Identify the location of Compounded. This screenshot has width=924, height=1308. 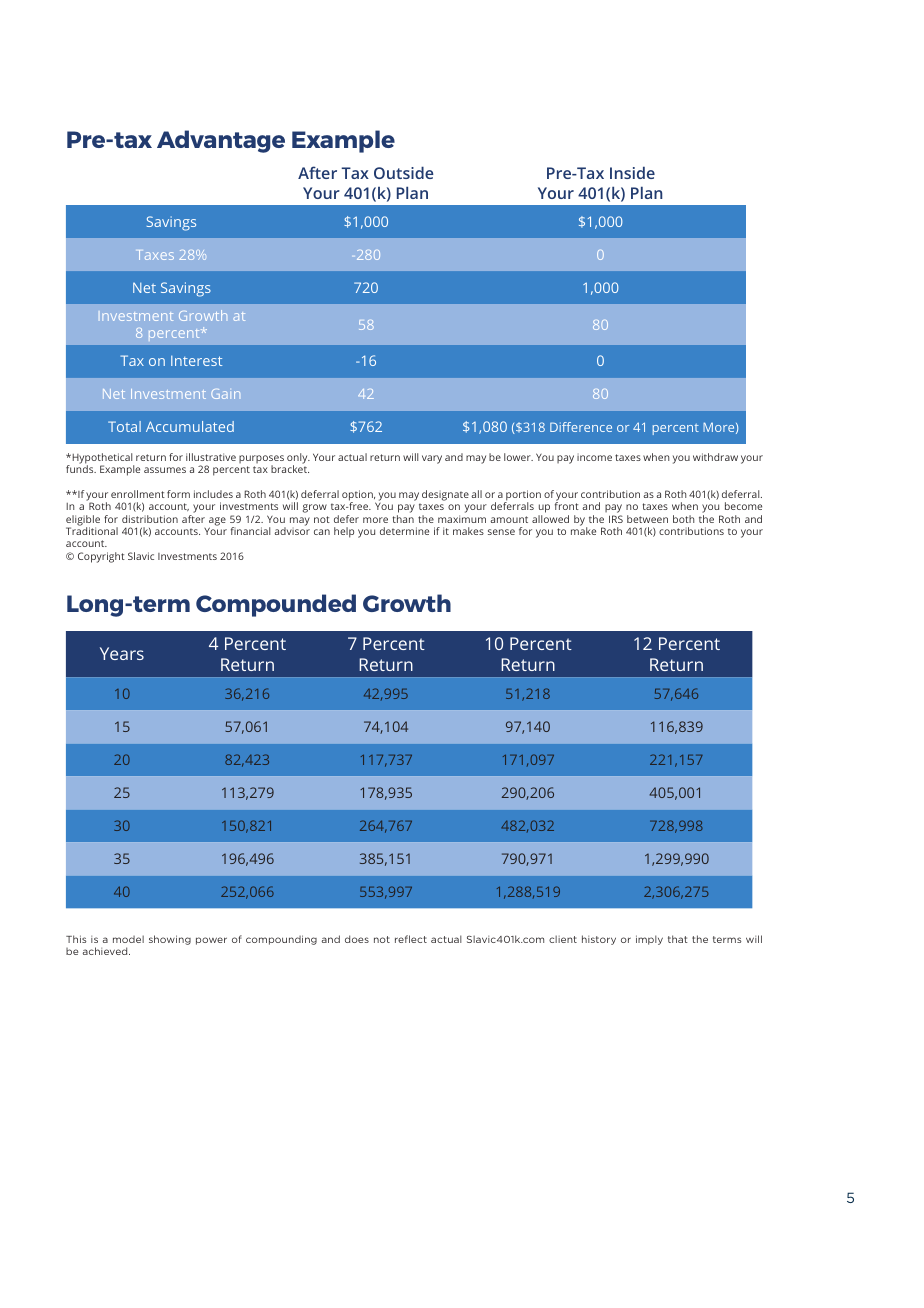
(276, 605).
